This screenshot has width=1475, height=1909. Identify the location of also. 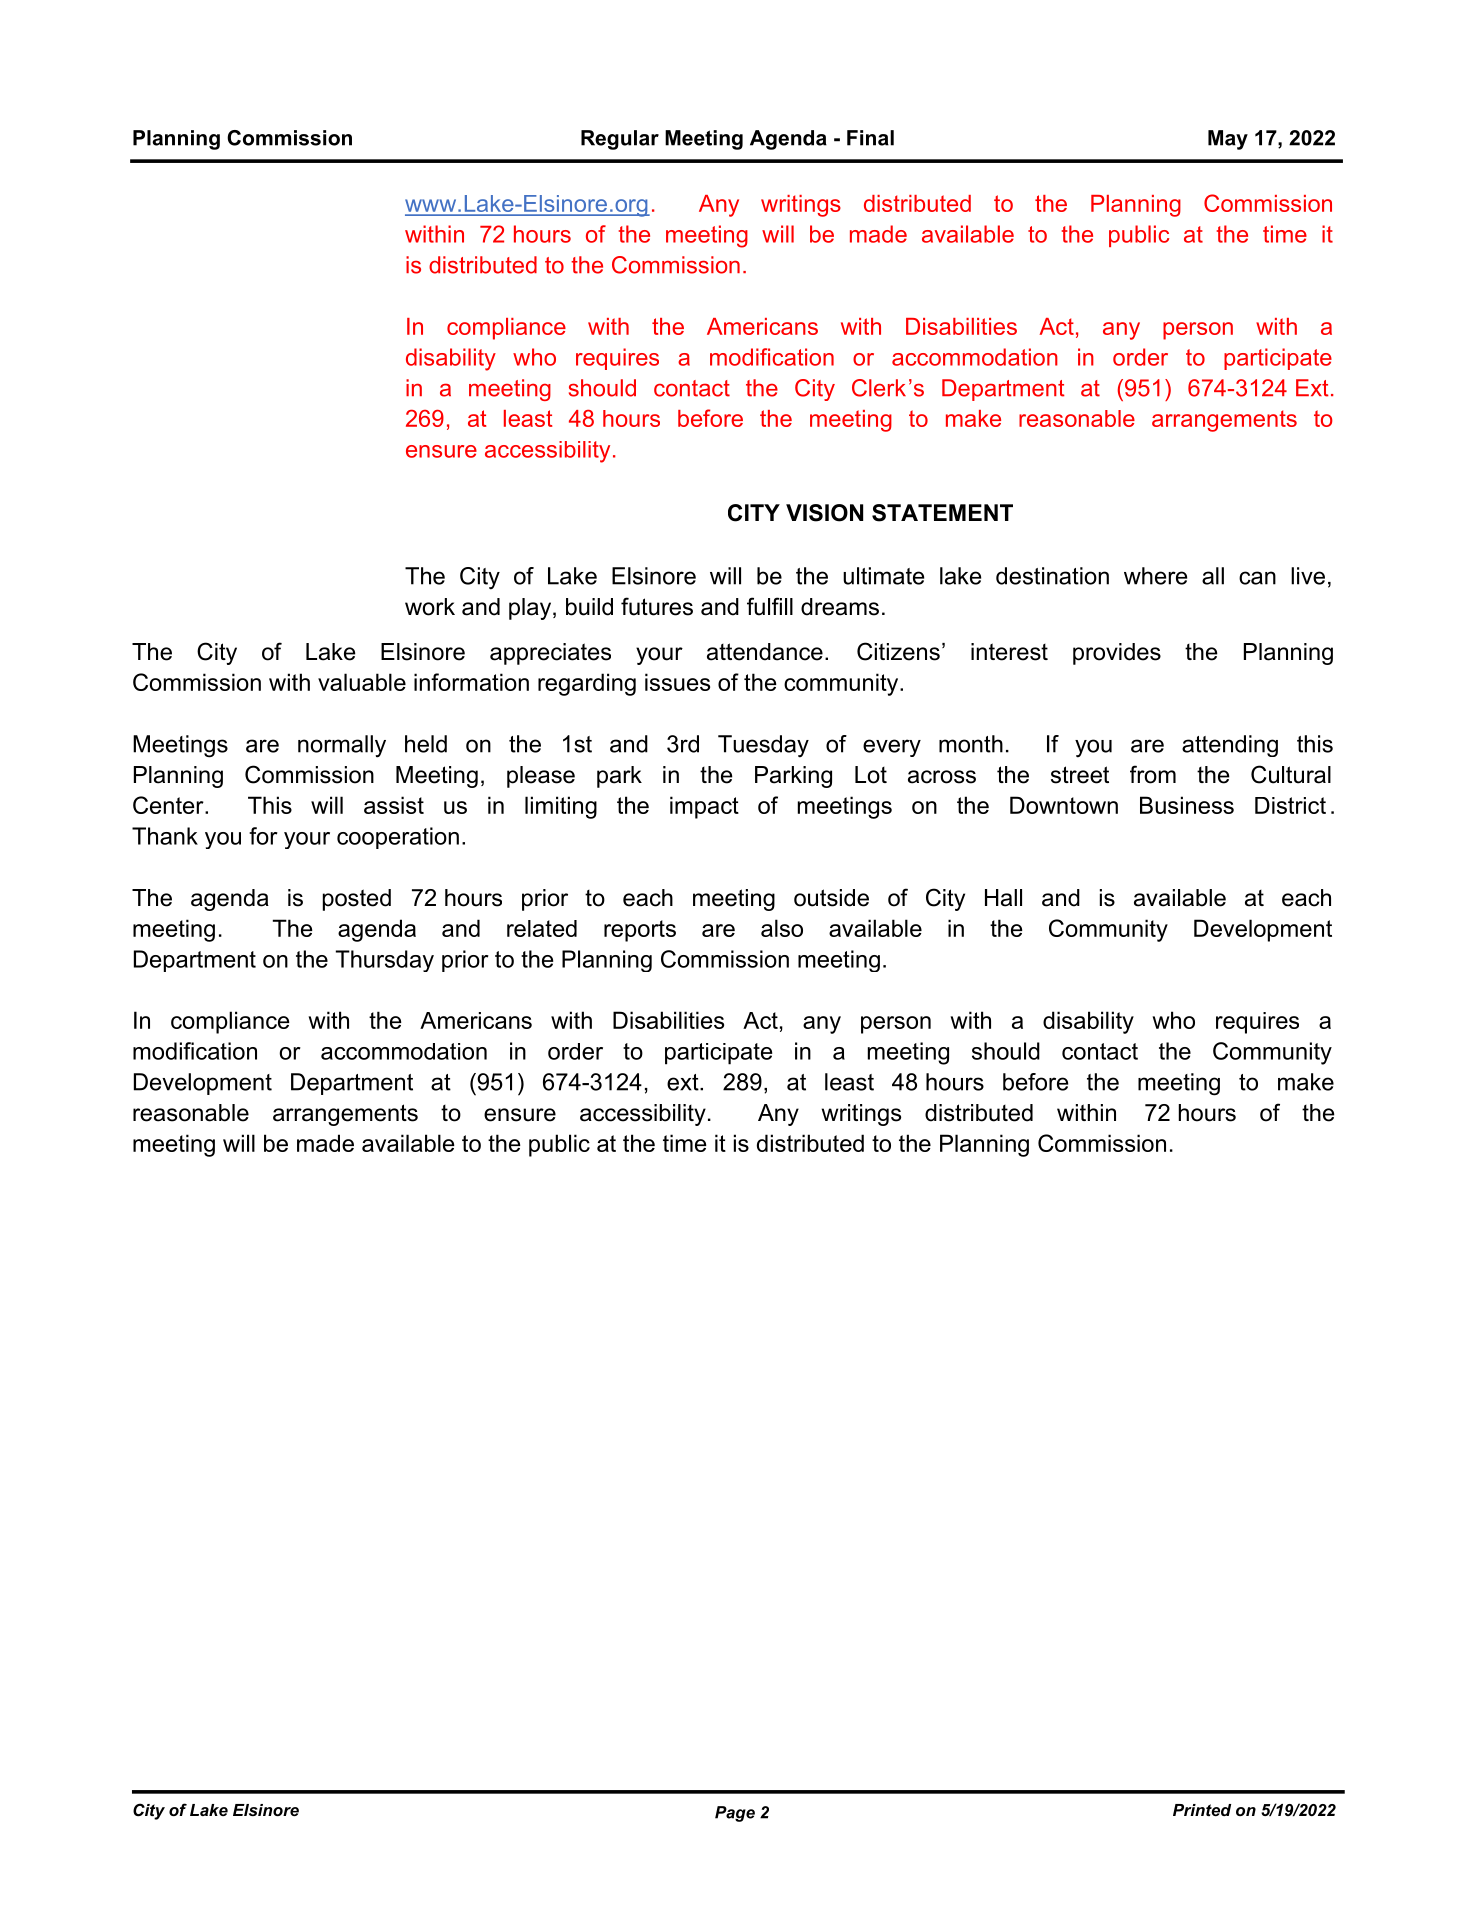
(782, 928).
